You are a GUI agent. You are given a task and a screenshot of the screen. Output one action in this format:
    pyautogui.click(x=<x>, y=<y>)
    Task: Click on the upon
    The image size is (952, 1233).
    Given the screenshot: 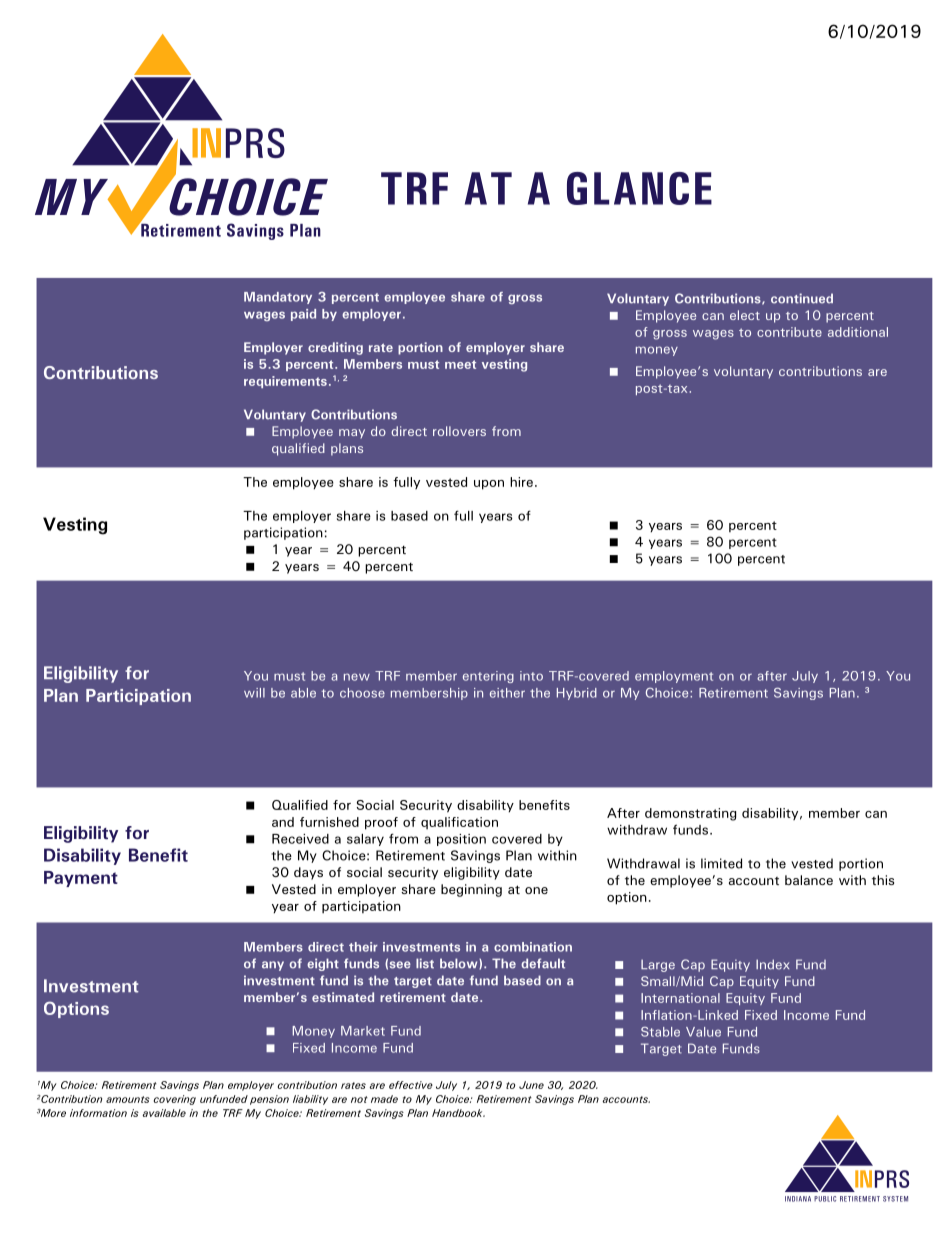 What is the action you would take?
    pyautogui.click(x=489, y=485)
